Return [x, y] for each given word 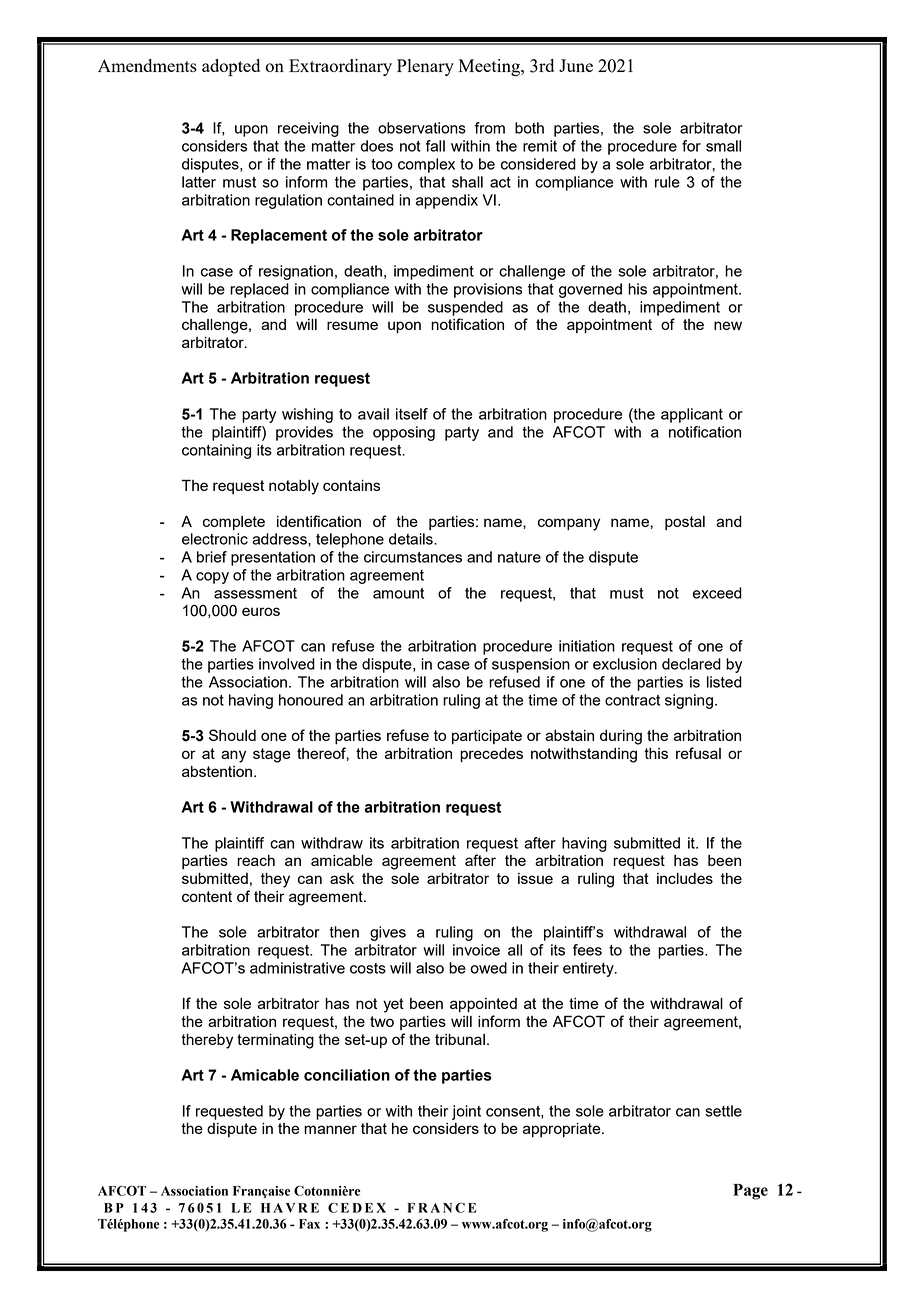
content [207, 896]
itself [412, 414]
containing [216, 451]
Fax [309, 1224]
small [723, 146]
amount [398, 593]
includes [685, 878]
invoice [476, 950]
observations [422, 128]
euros [261, 611]
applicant [692, 415]
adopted [231, 67]
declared [691, 664]
